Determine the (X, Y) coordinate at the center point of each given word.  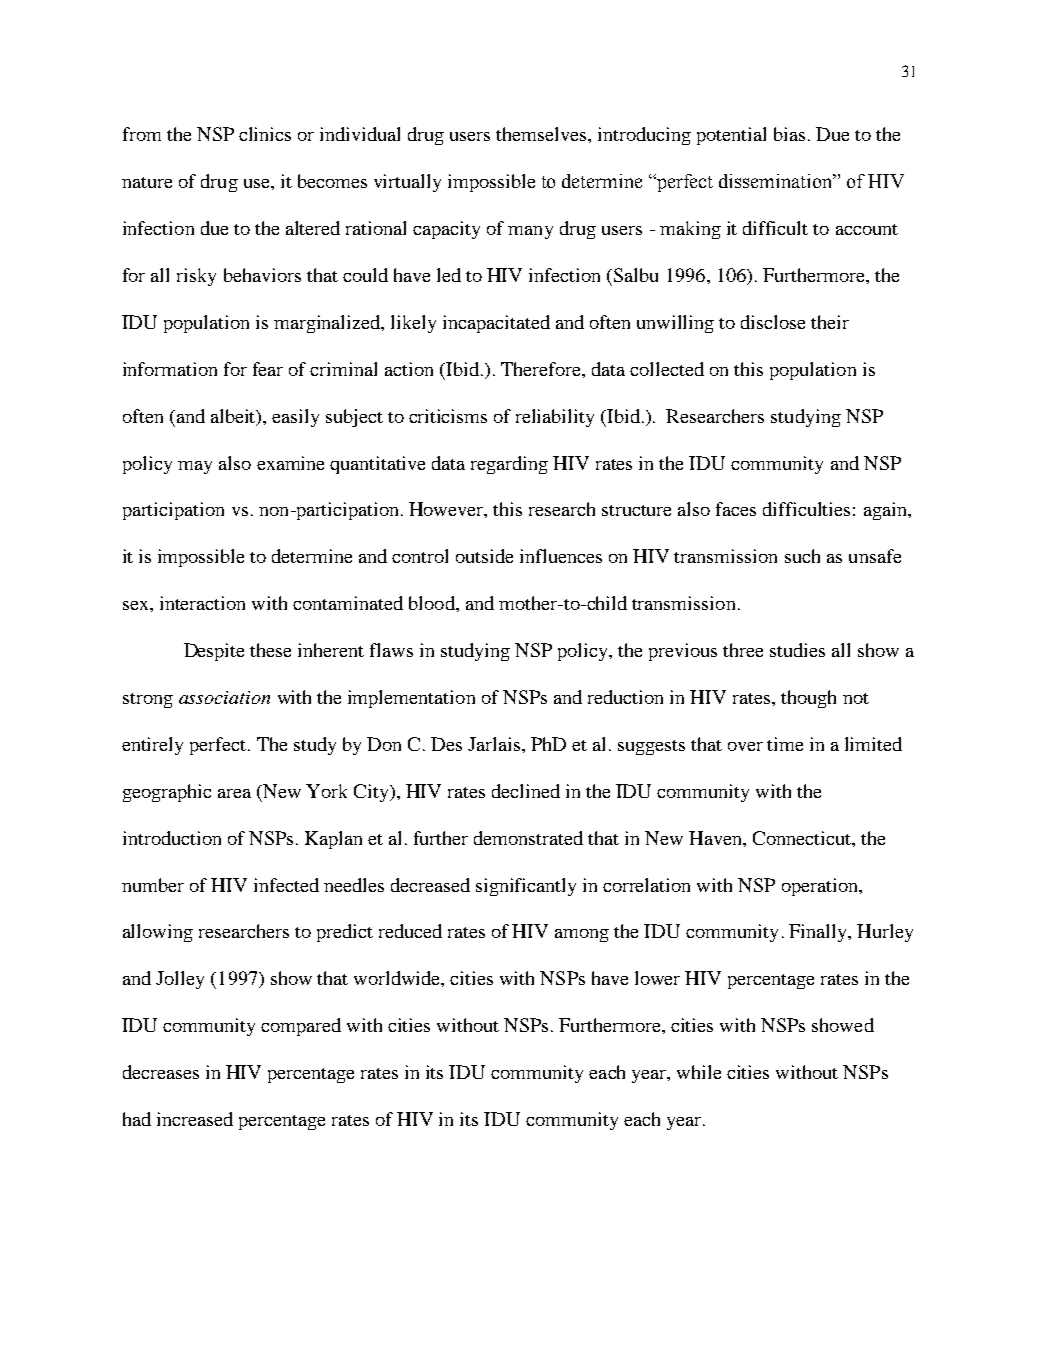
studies (797, 650)
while (699, 1072)
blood (433, 603)
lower (657, 978)
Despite (214, 652)
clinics (265, 134)
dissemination (777, 181)
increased (195, 1119)
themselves (542, 134)
